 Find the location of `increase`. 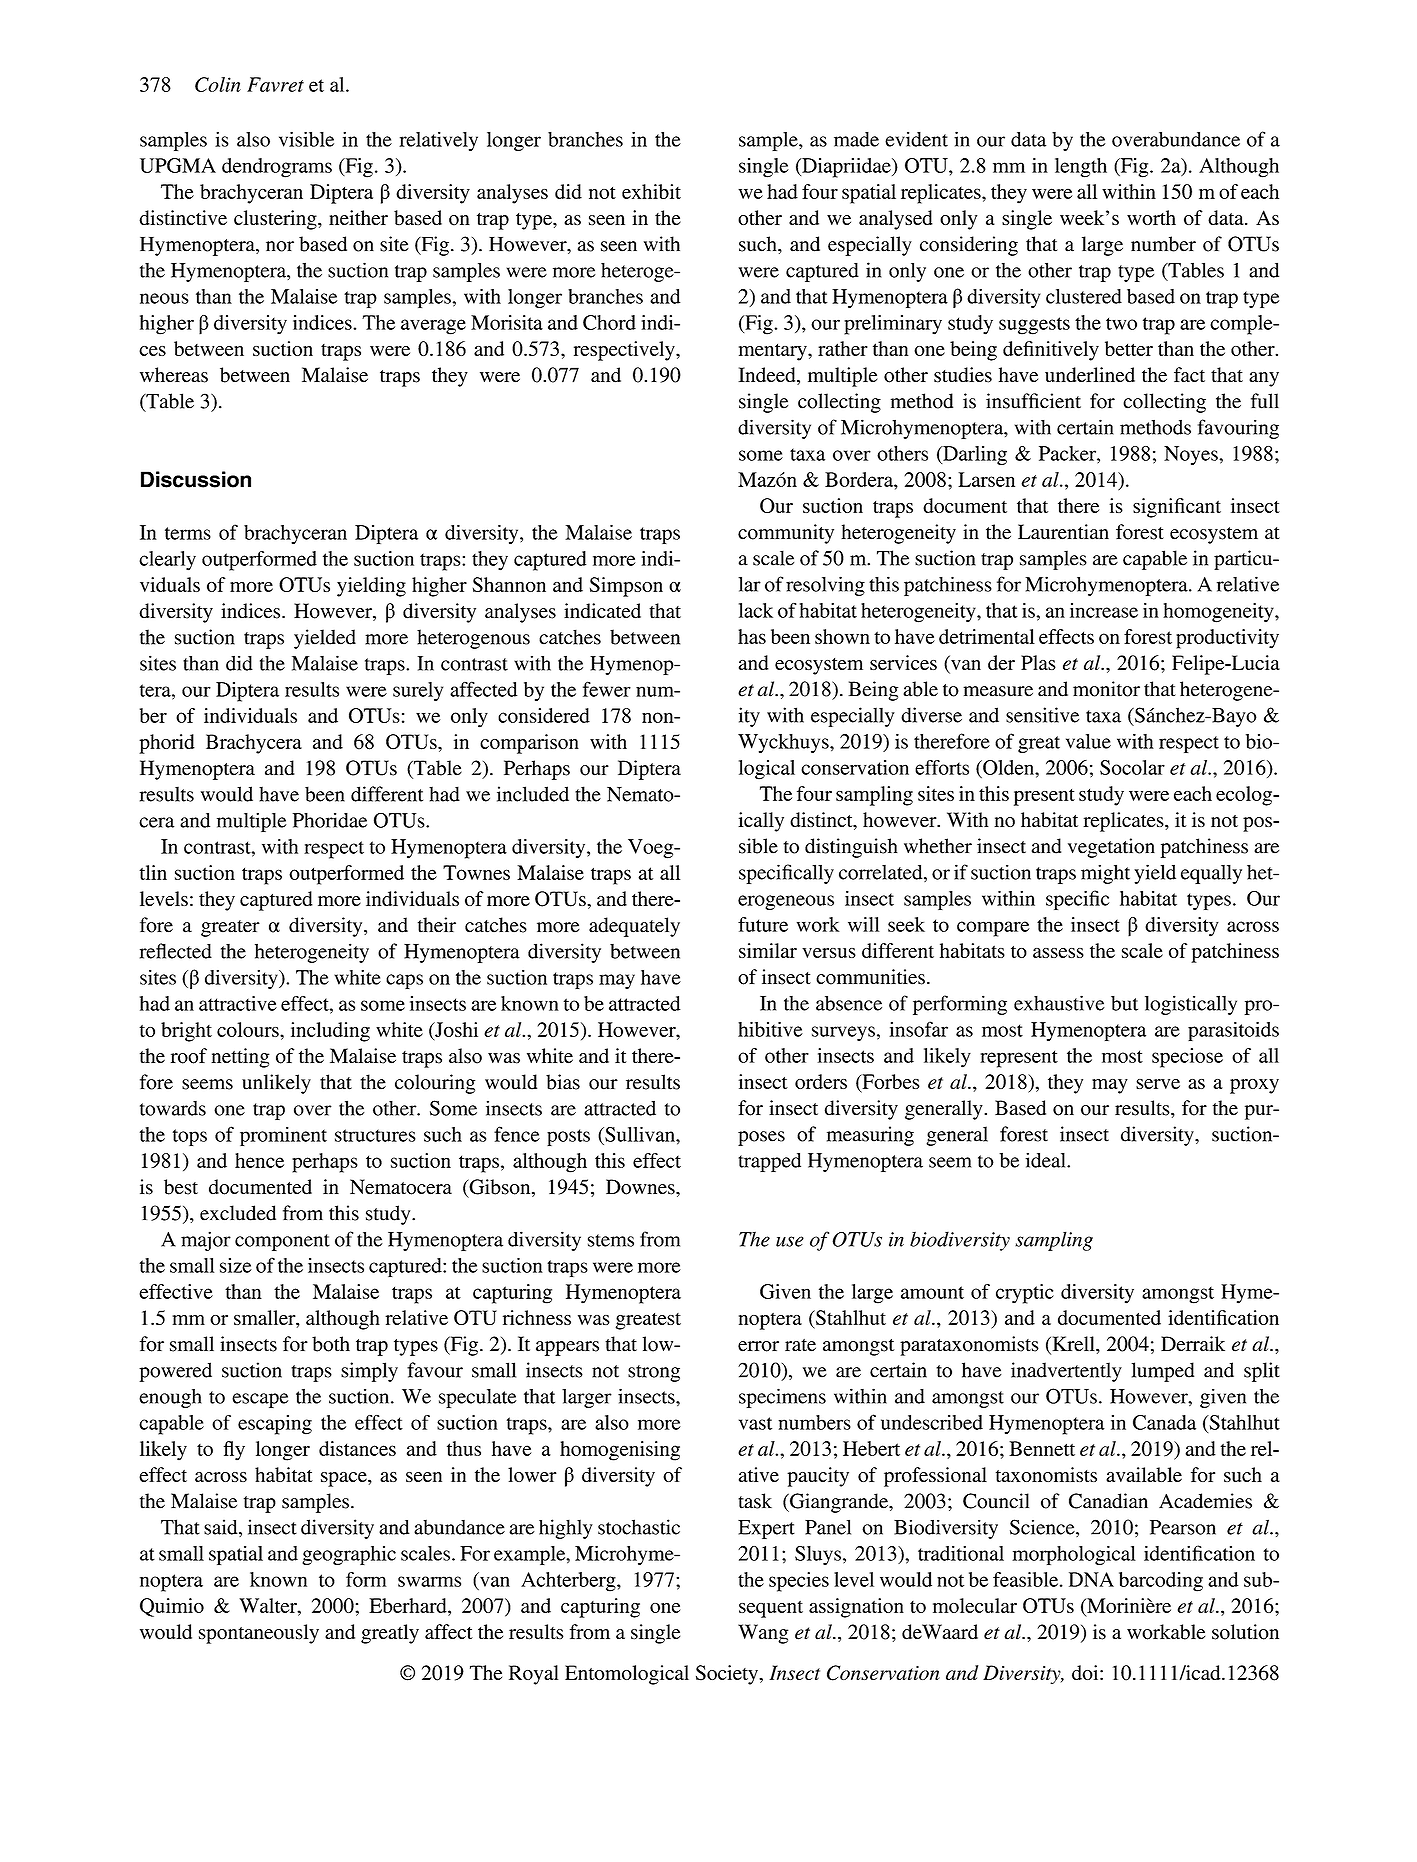

increase is located at coordinates (1104, 610).
